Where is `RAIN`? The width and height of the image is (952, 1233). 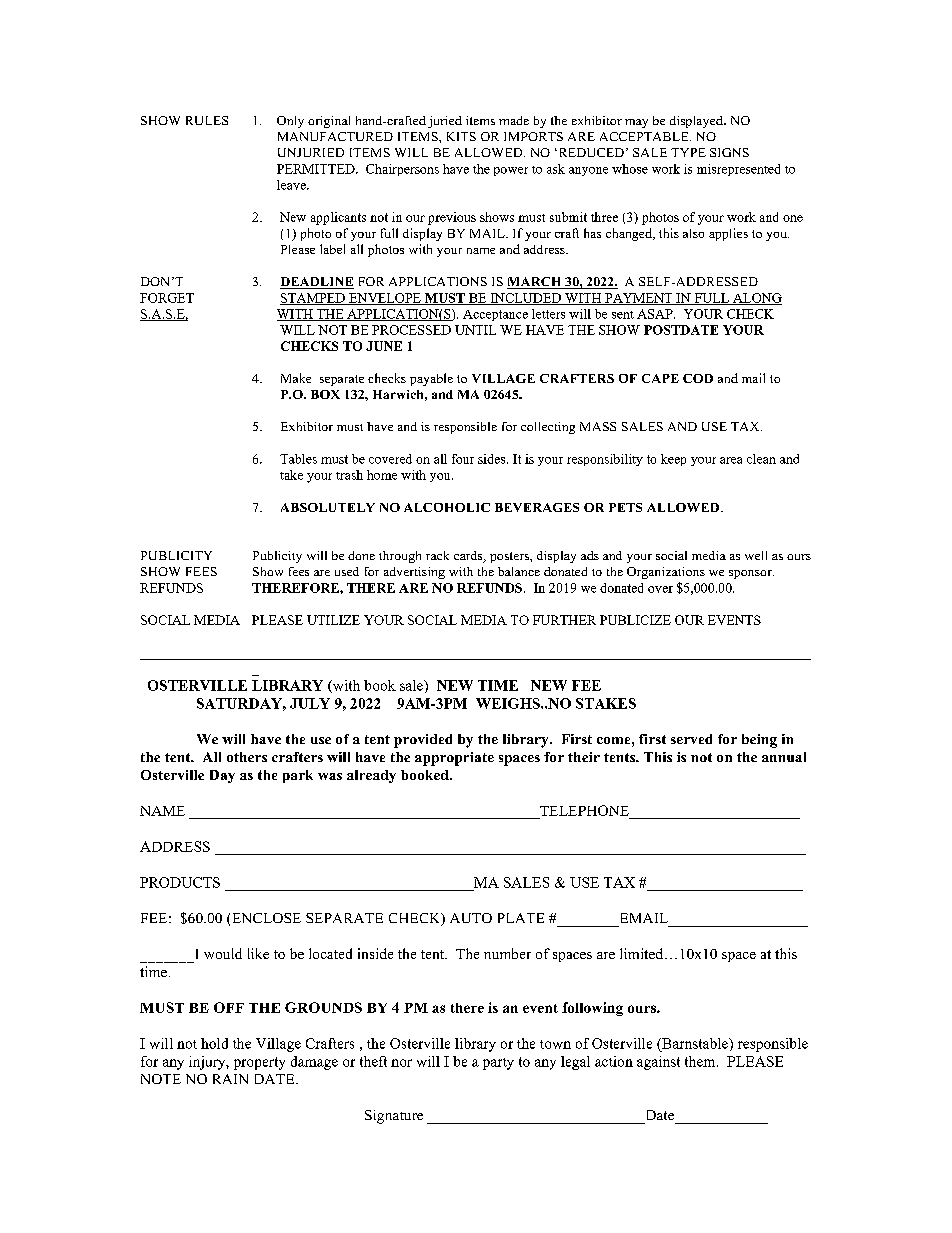 RAIN is located at coordinates (230, 1079).
